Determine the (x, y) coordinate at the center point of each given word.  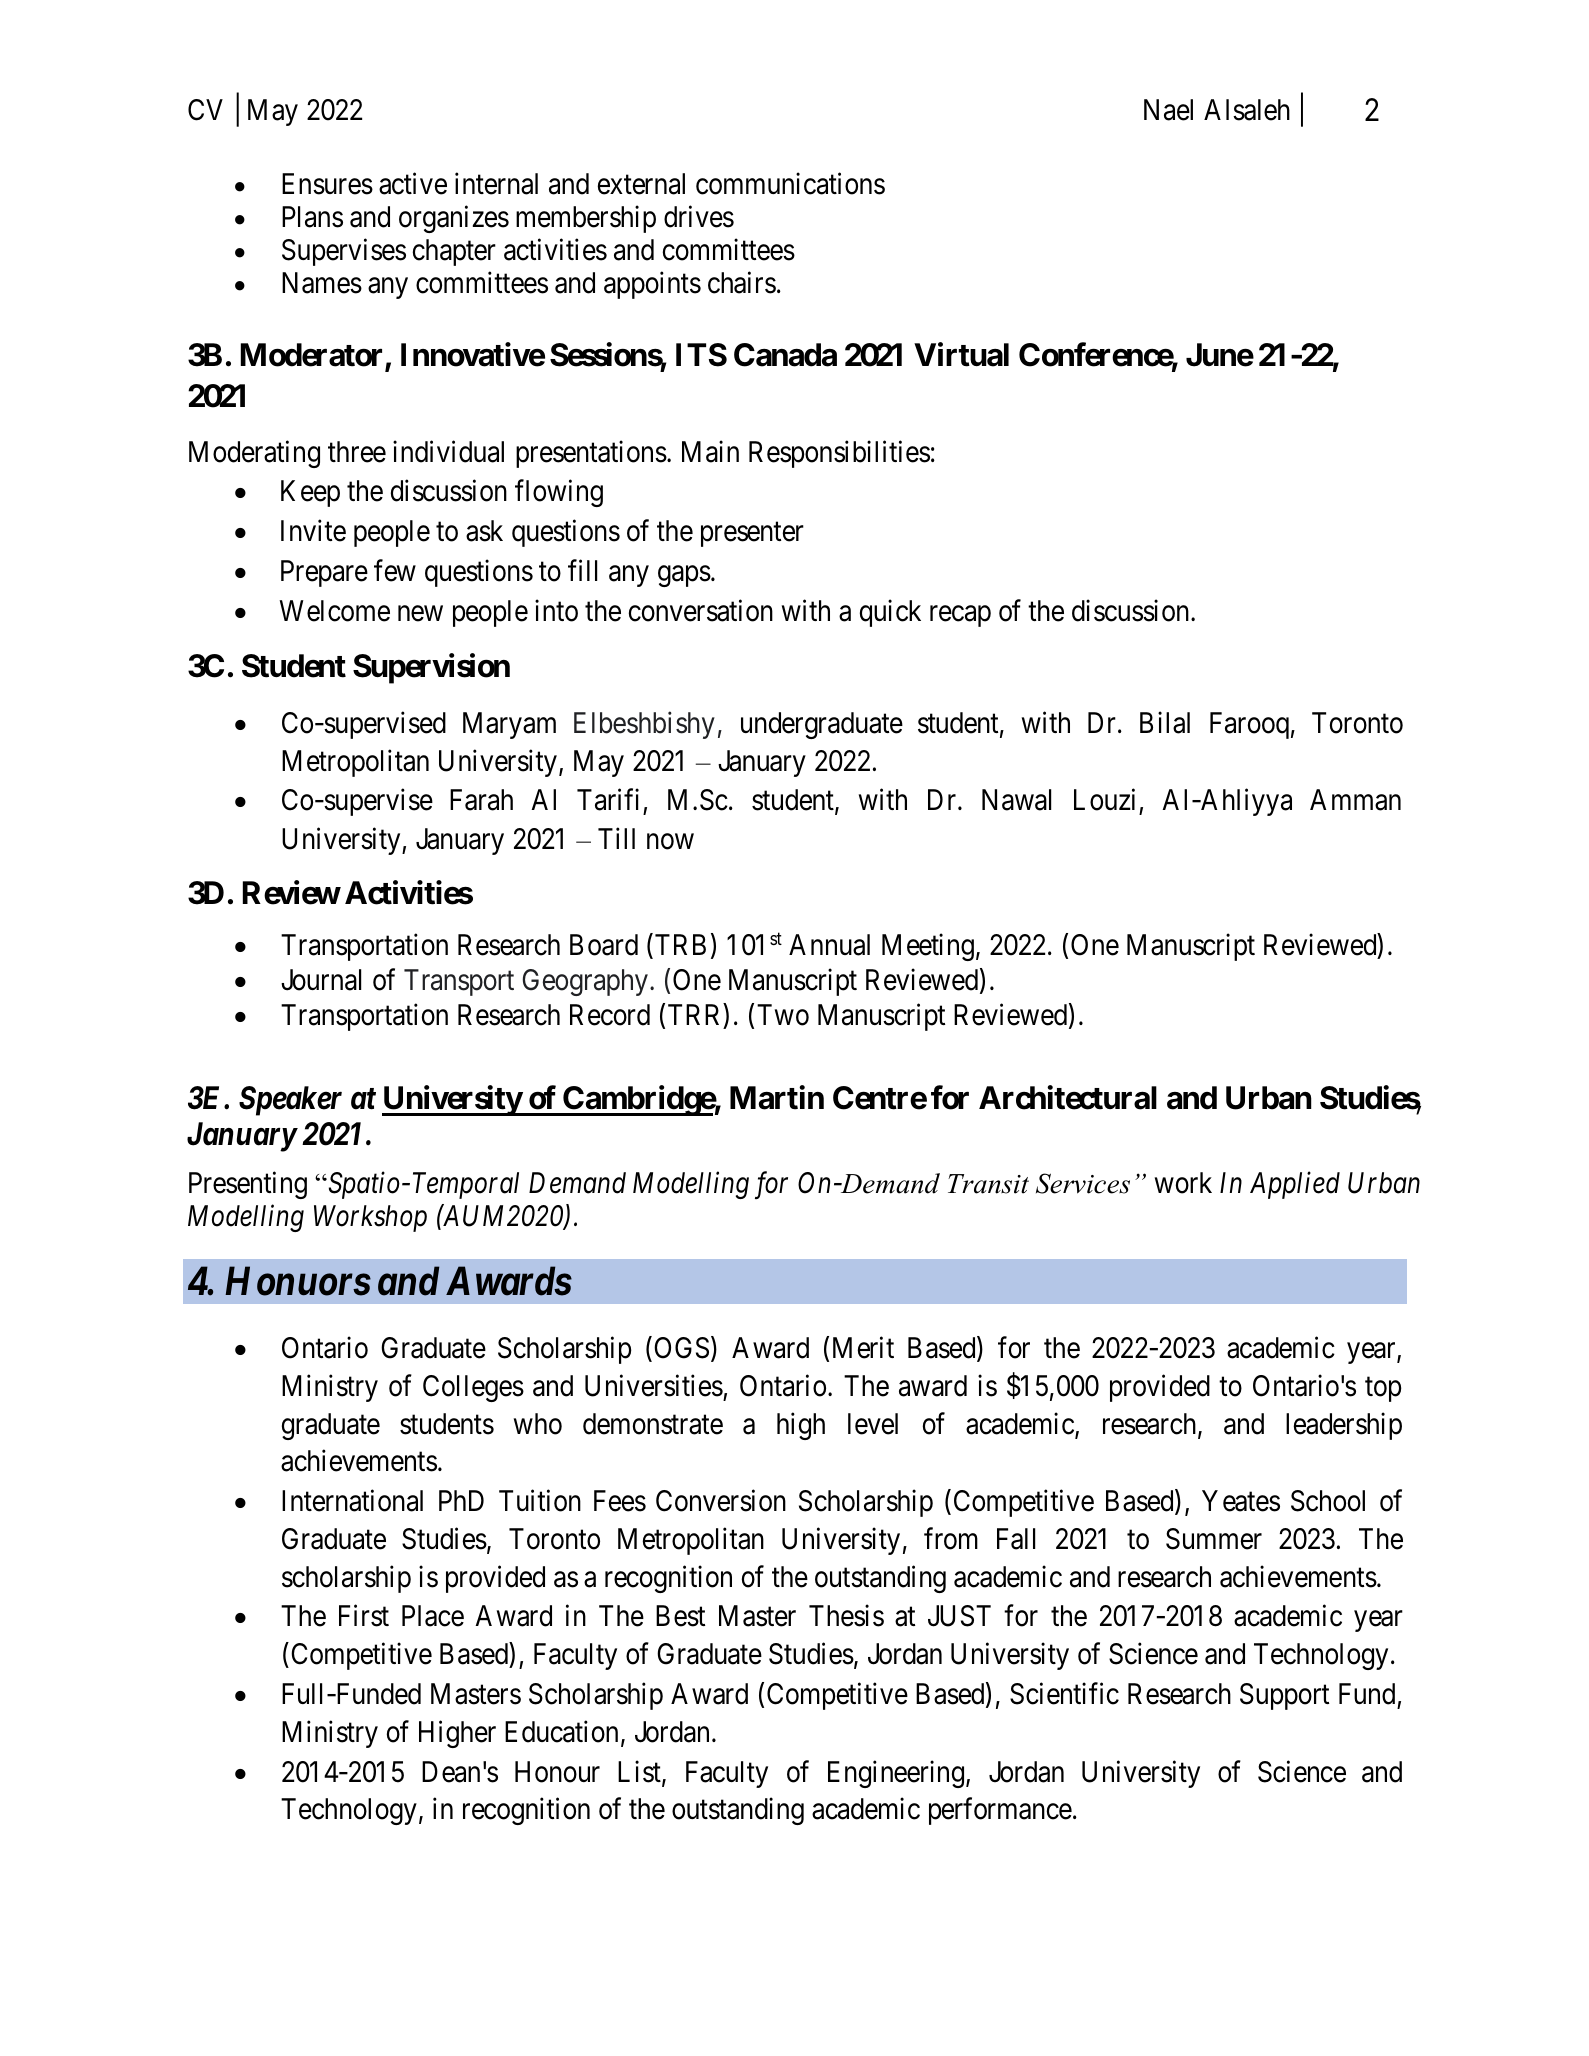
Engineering (896, 1774)
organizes (454, 219)
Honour (557, 1772)
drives (699, 216)
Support (1284, 1696)
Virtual (961, 355)
